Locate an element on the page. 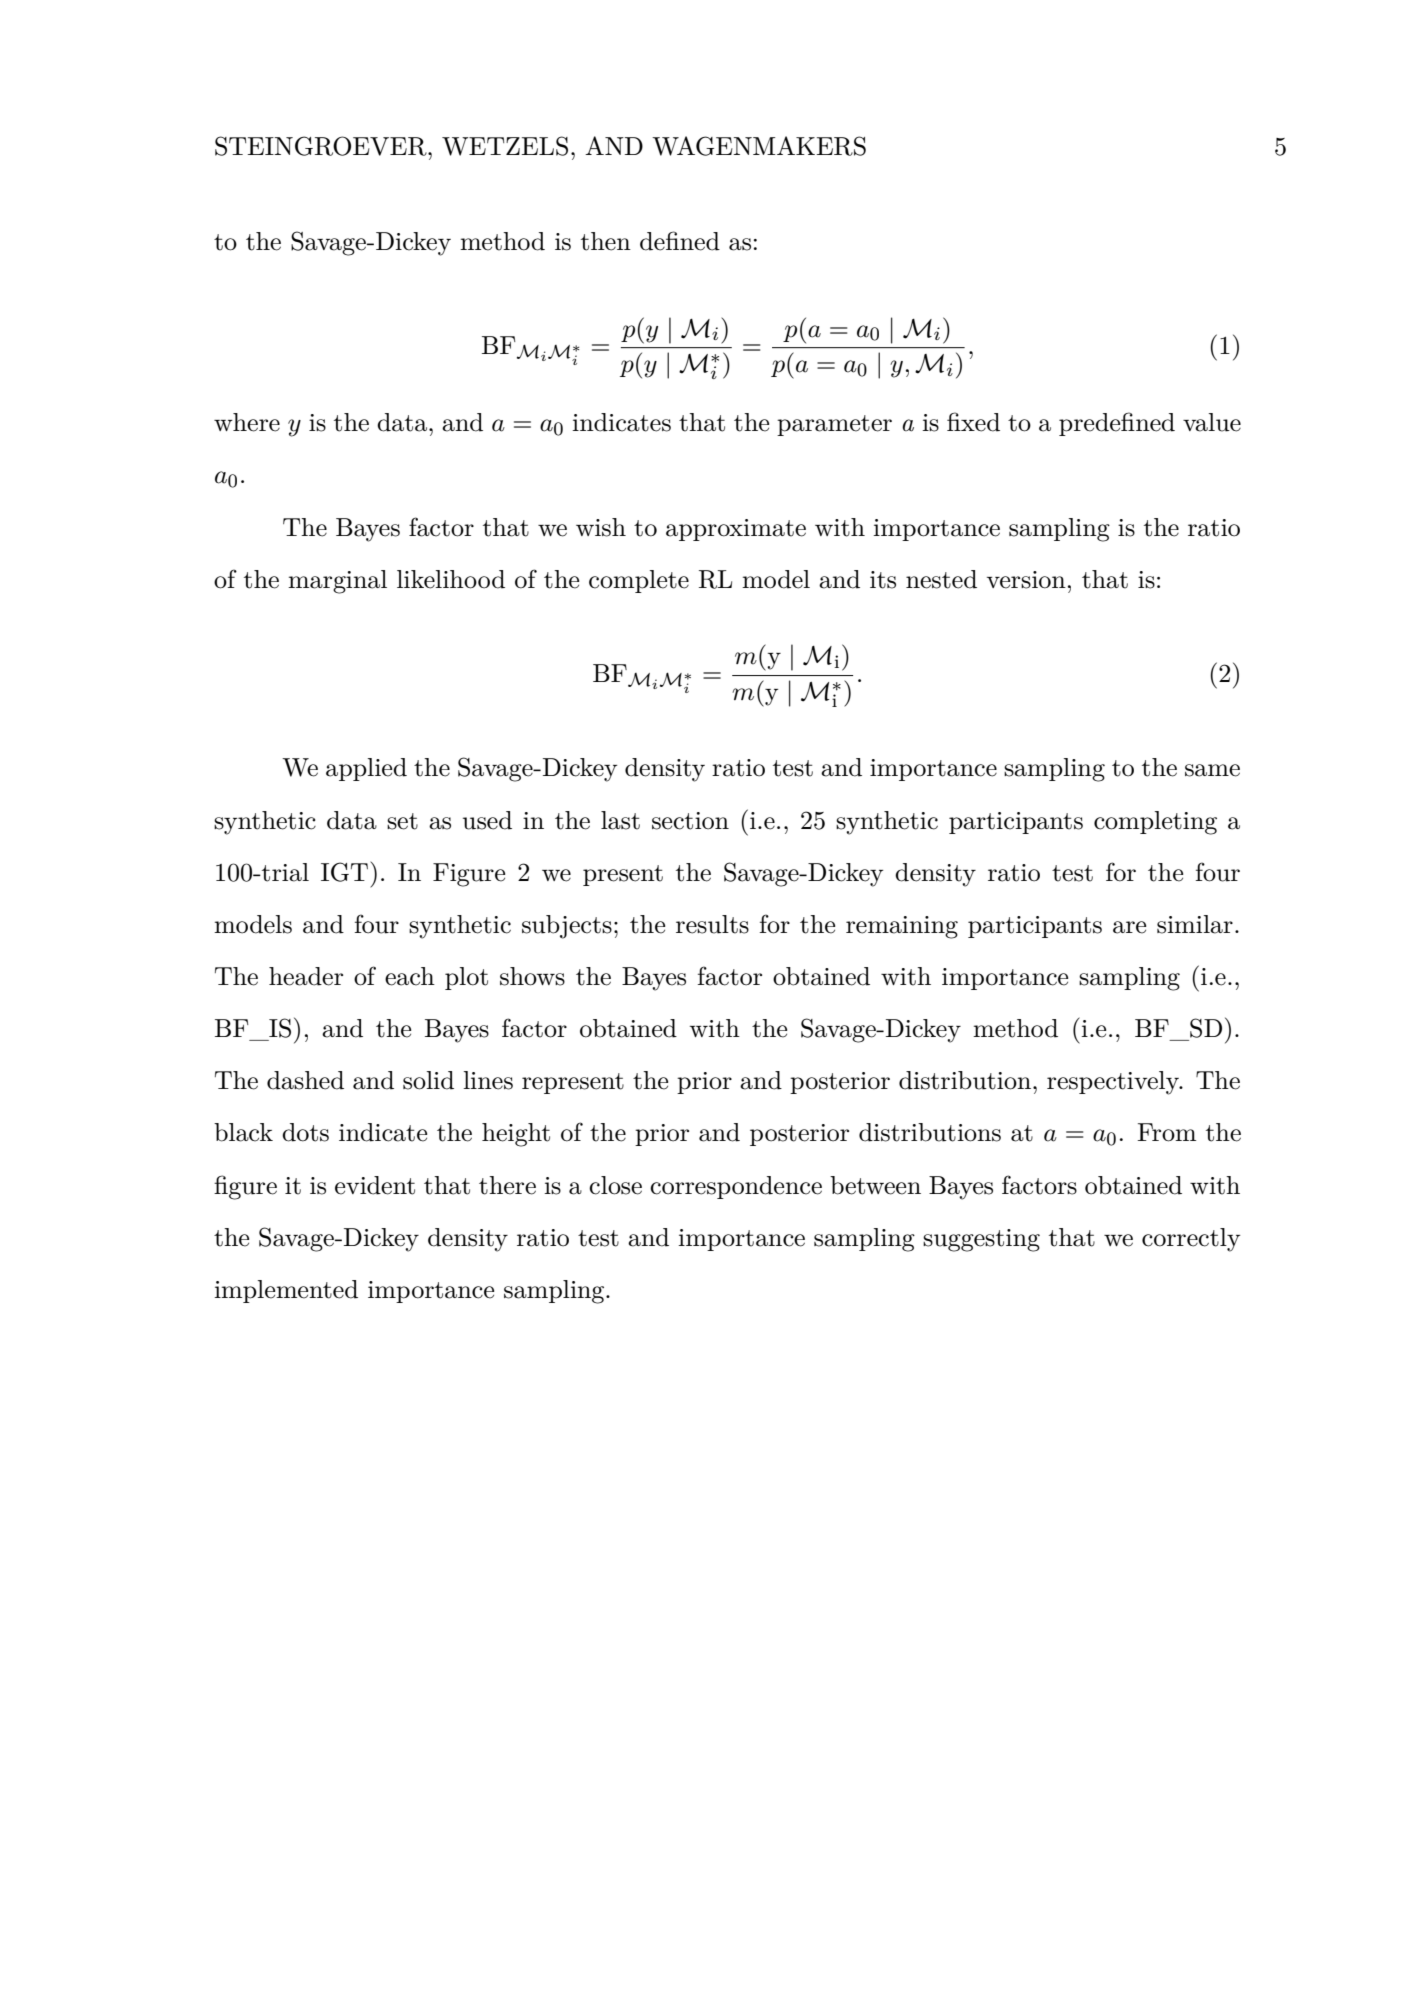 The image size is (1416, 2003). implemented is located at coordinates (286, 1291).
